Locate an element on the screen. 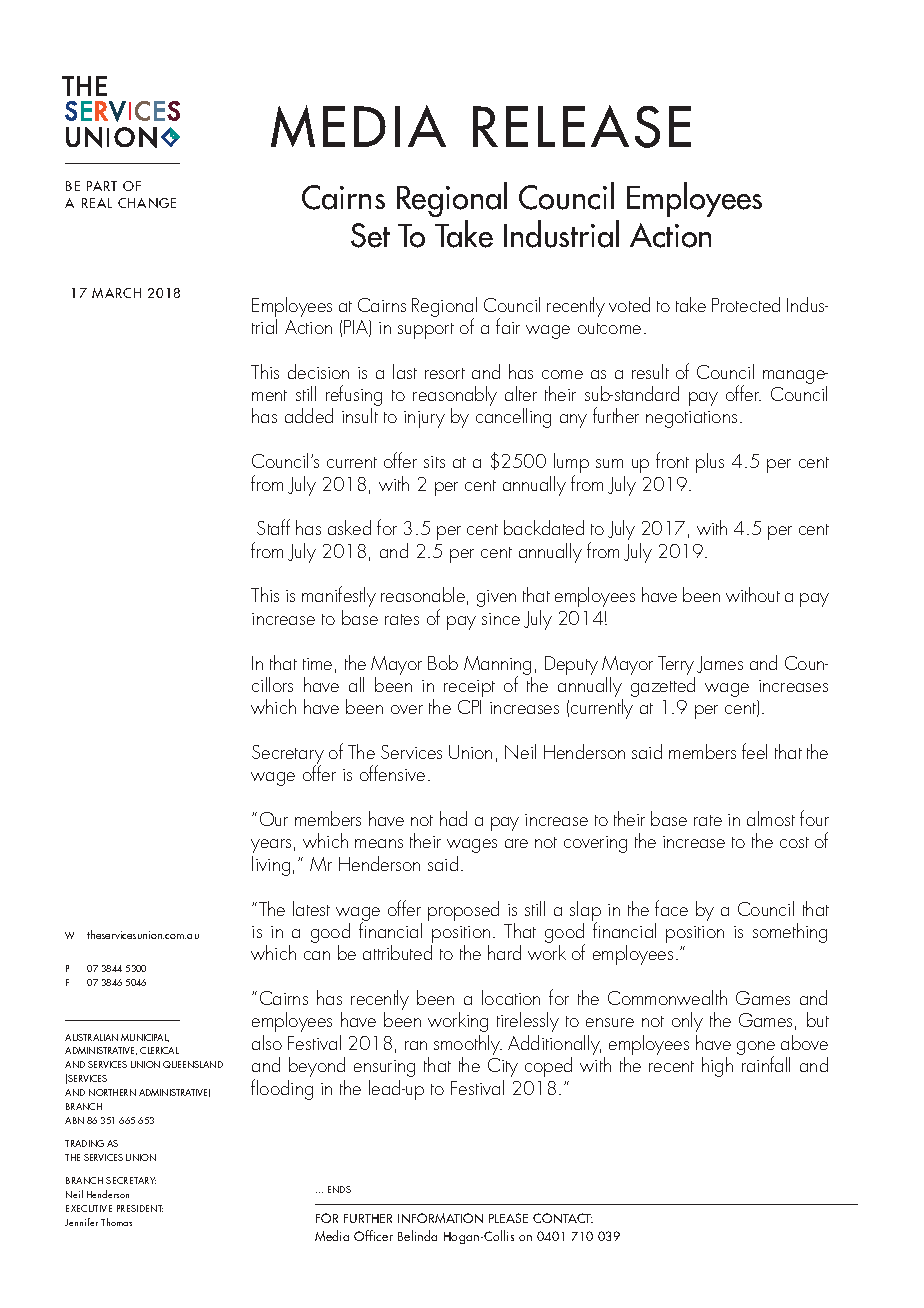 Image resolution: width=924 pixels, height=1308 pixels. Set is located at coordinates (370, 235).
